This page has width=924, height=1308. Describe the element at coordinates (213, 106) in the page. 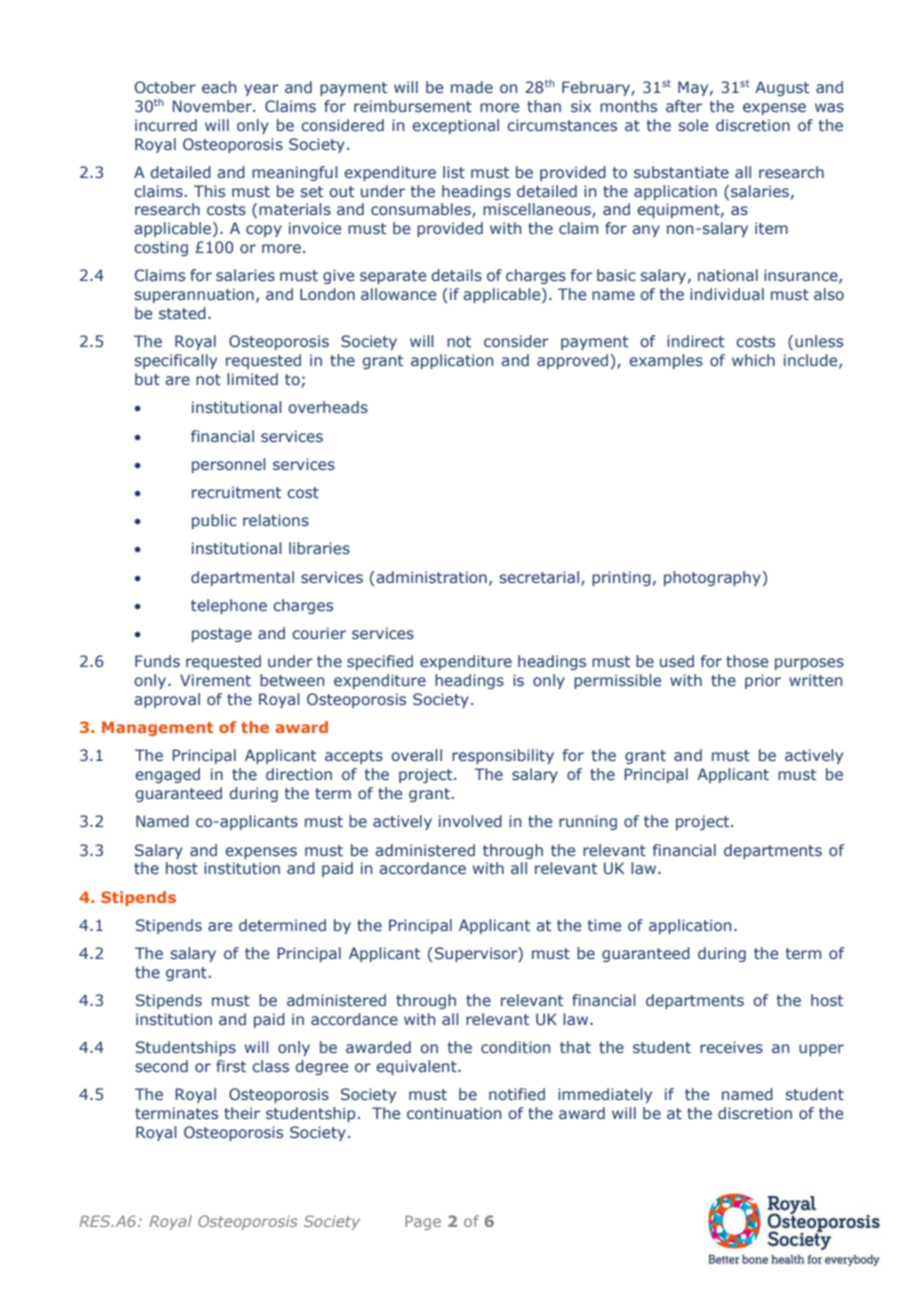

I see `November` at that location.
